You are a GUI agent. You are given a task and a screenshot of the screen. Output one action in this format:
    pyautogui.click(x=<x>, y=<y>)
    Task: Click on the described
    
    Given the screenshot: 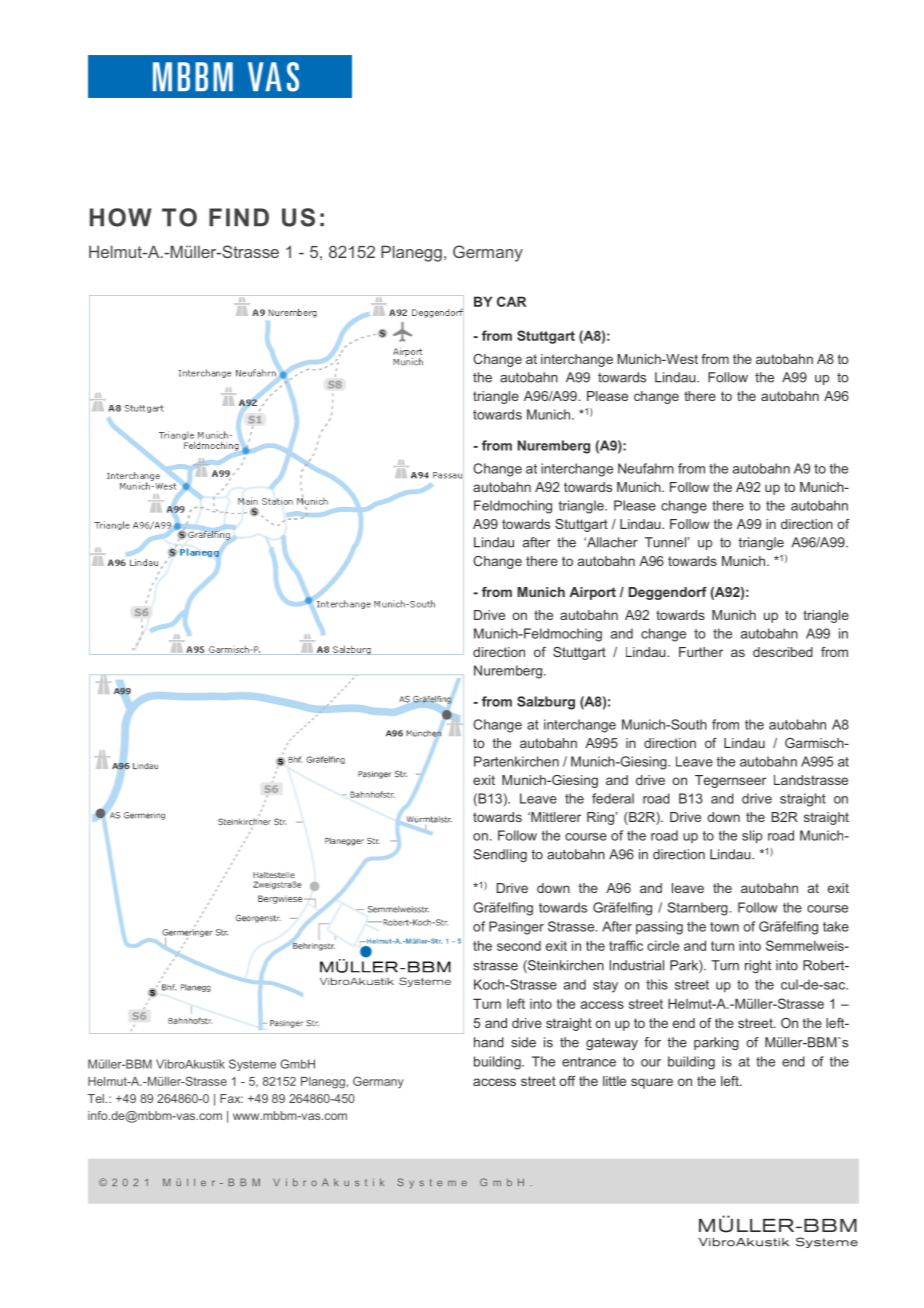 What is the action you would take?
    pyautogui.click(x=783, y=652)
